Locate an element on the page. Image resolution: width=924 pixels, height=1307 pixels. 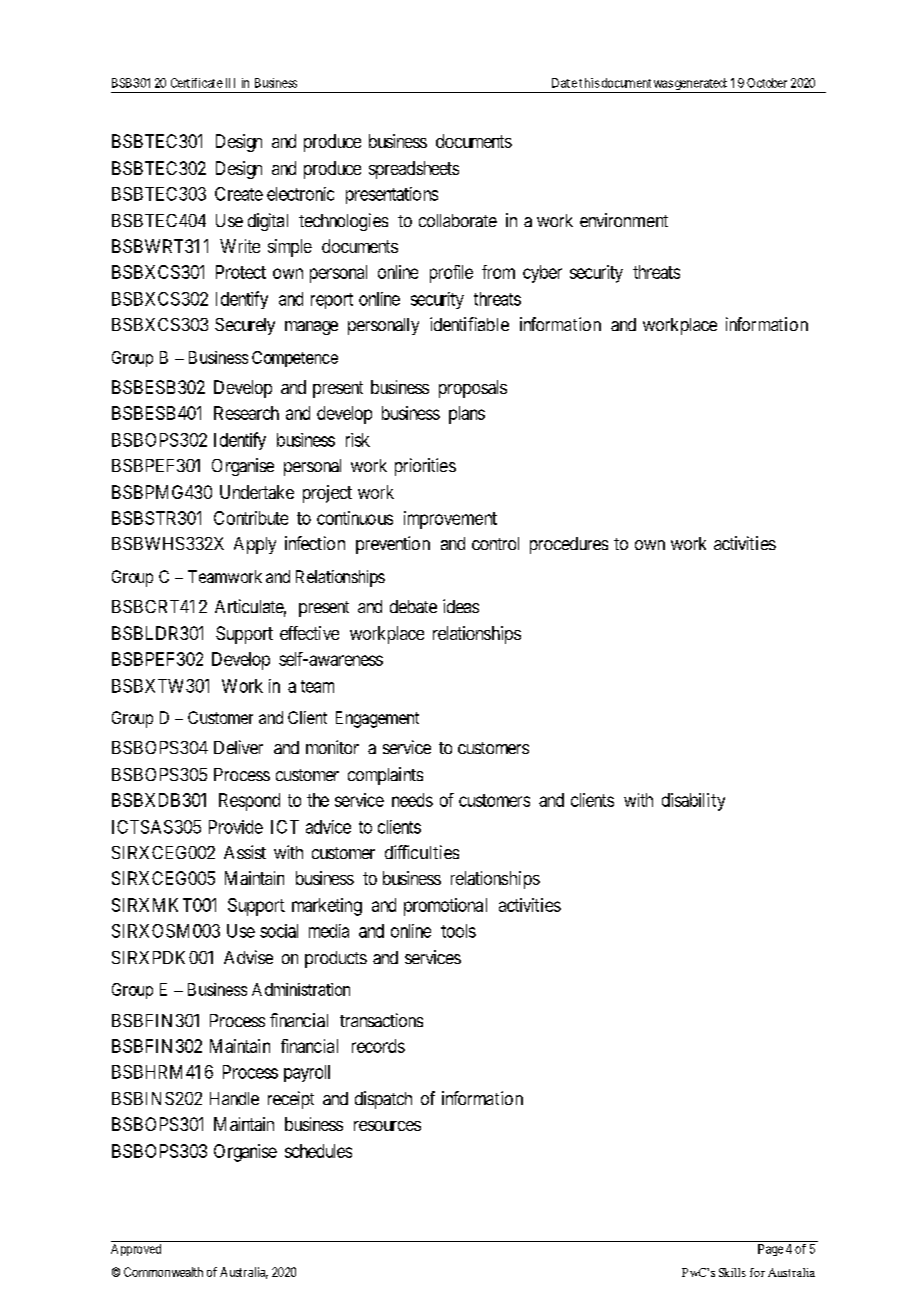
resources is located at coordinates (387, 1126).
